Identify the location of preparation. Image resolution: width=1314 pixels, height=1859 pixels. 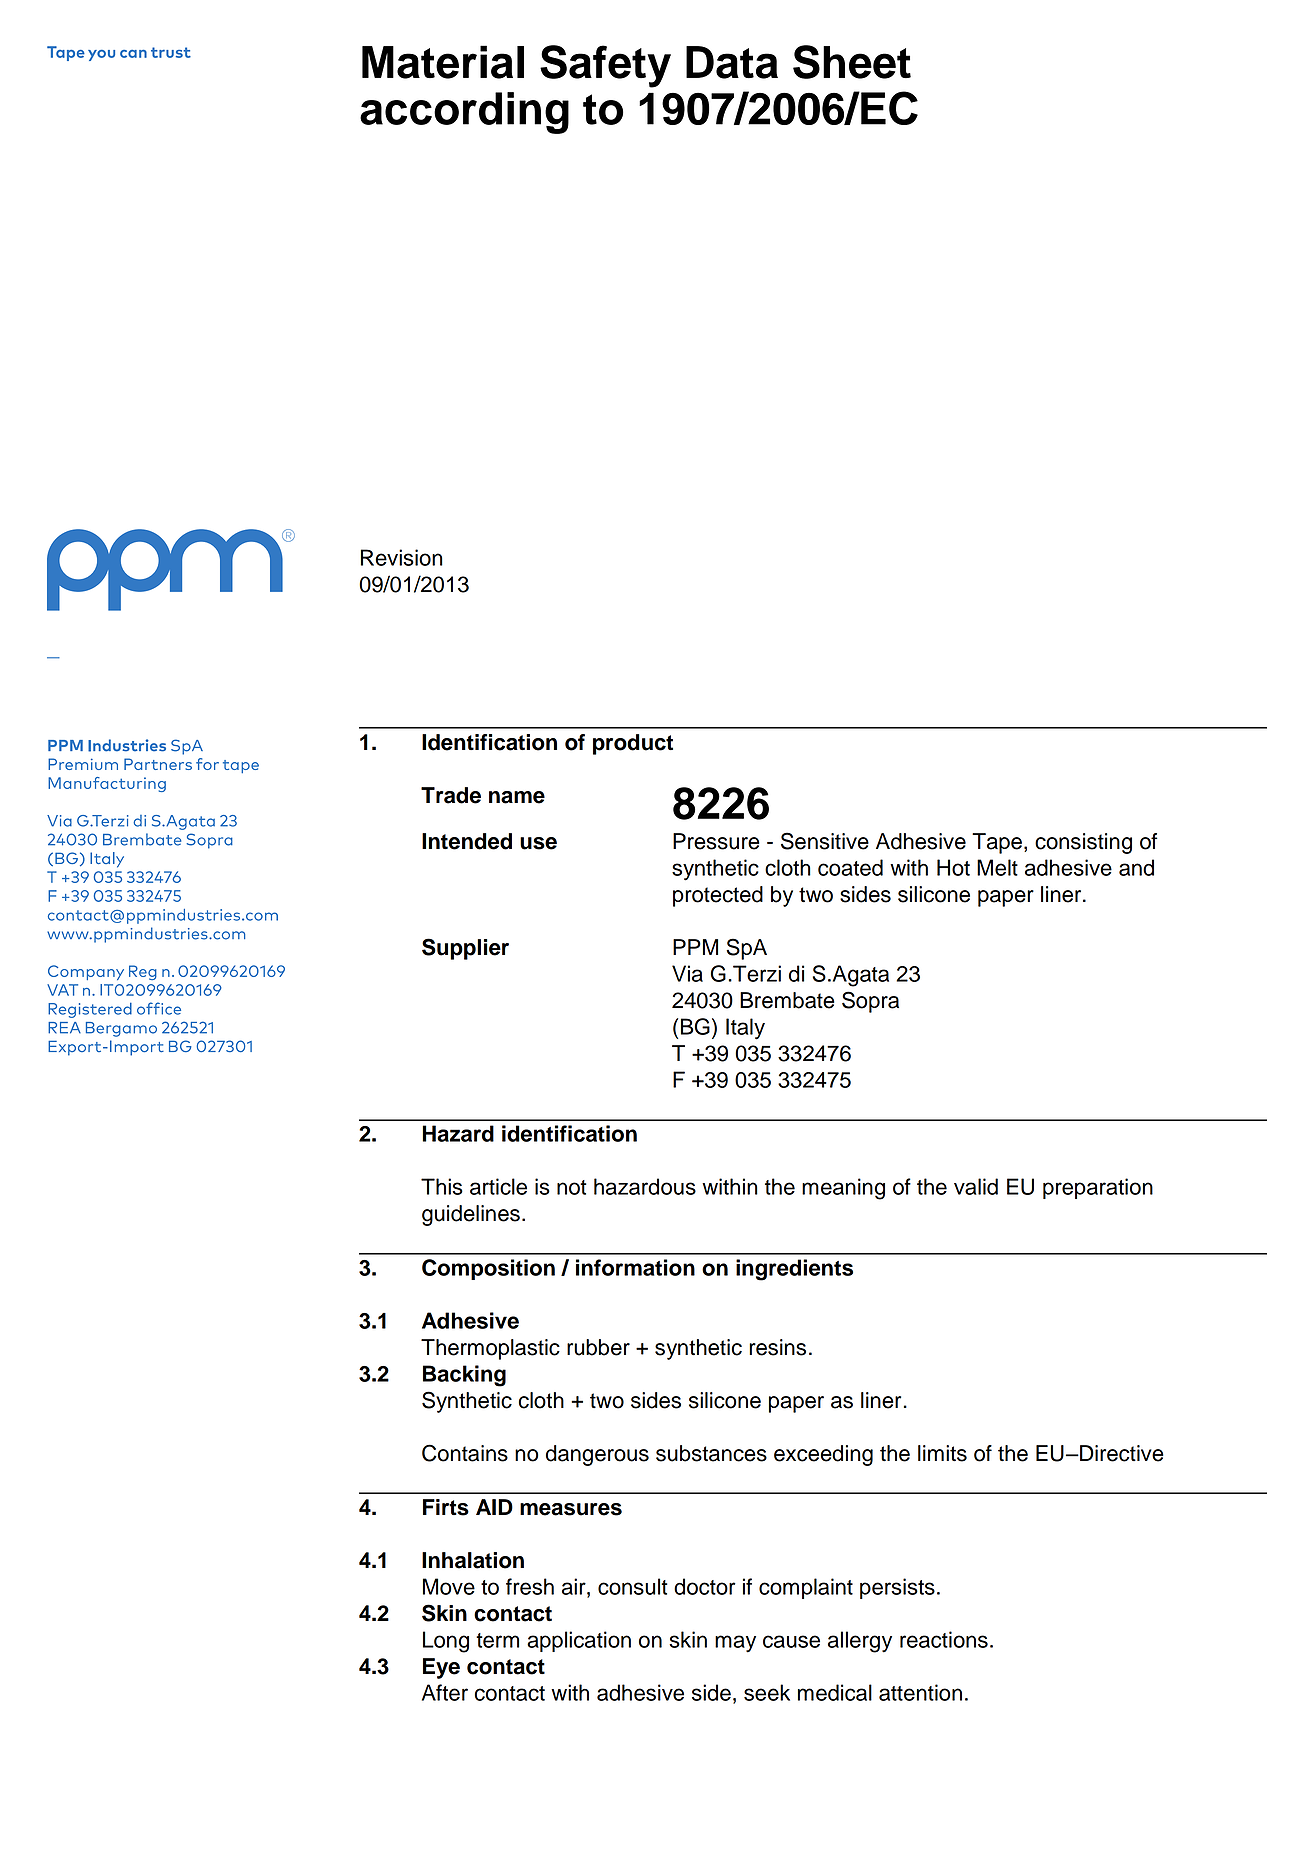
(1098, 1188).
